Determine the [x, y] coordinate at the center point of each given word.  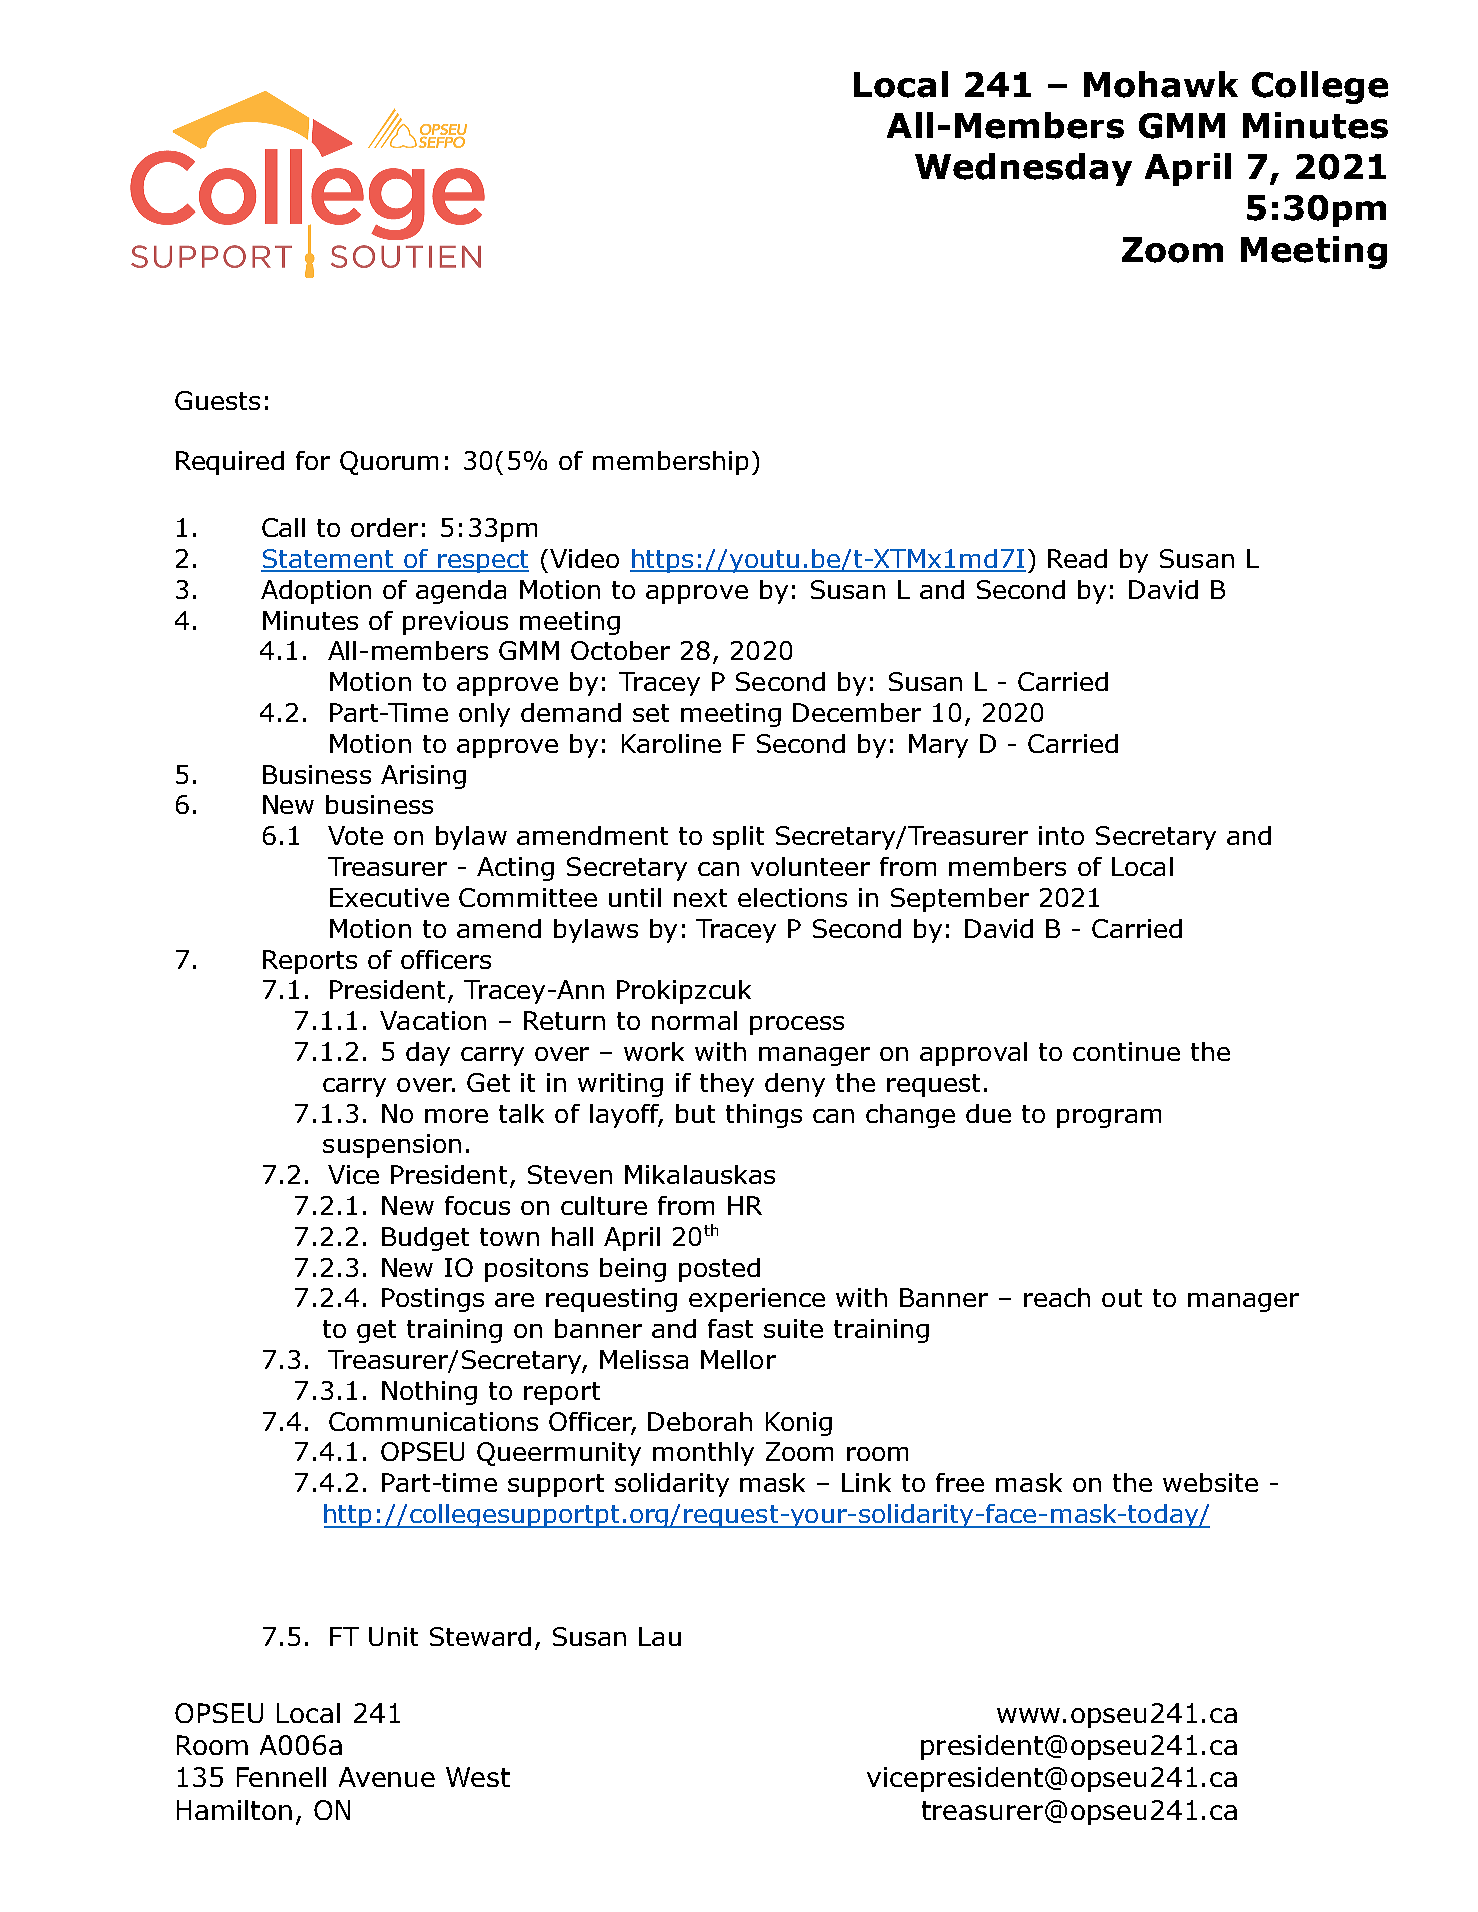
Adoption [316, 592]
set [651, 713]
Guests [217, 400]
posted [719, 1270]
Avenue [387, 1777]
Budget [425, 1239]
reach [1057, 1297]
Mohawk [1161, 84]
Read [1077, 558]
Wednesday [1023, 169]
